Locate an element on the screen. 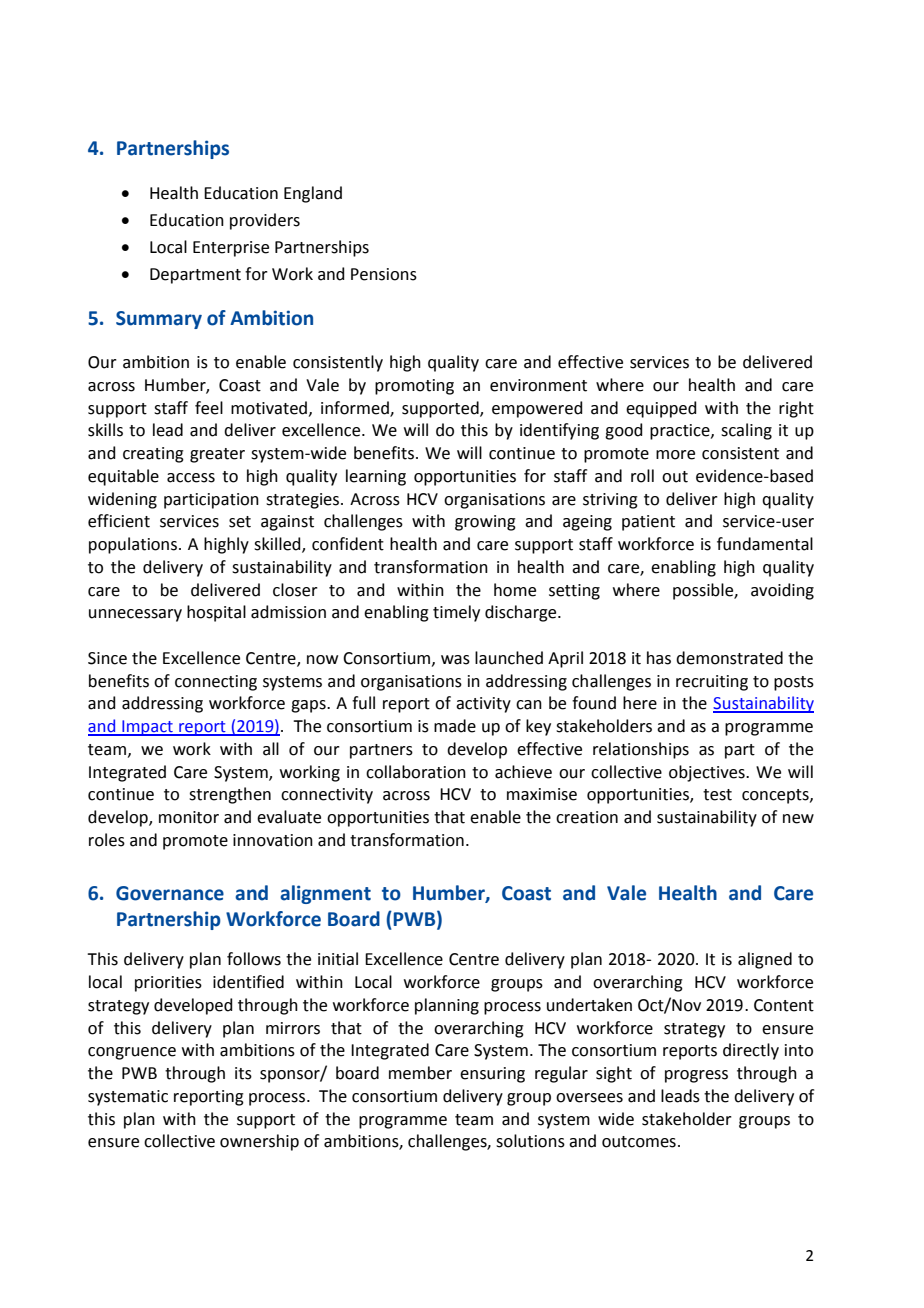 The image size is (924, 1308). connecting is located at coordinates (216, 683).
